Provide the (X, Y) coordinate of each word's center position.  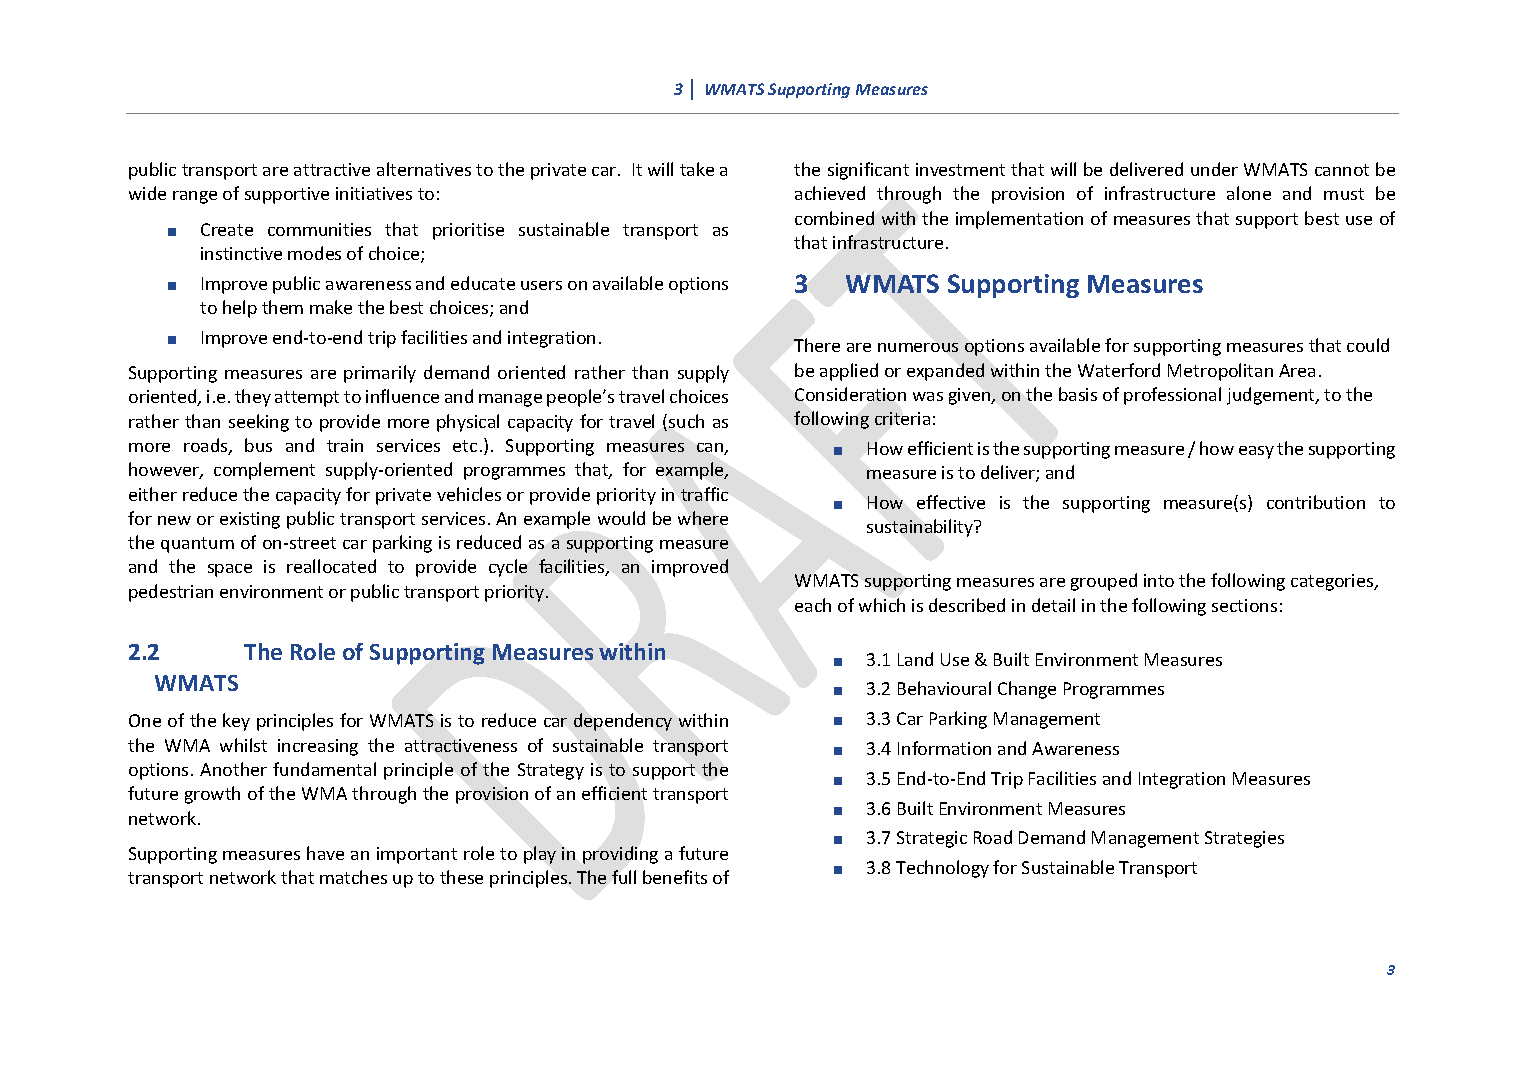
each (813, 605)
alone (1249, 193)
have (325, 853)
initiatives (374, 193)
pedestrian (171, 593)
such (686, 421)
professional (1172, 396)
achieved (830, 193)
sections (1244, 605)
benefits (675, 877)
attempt (307, 399)
